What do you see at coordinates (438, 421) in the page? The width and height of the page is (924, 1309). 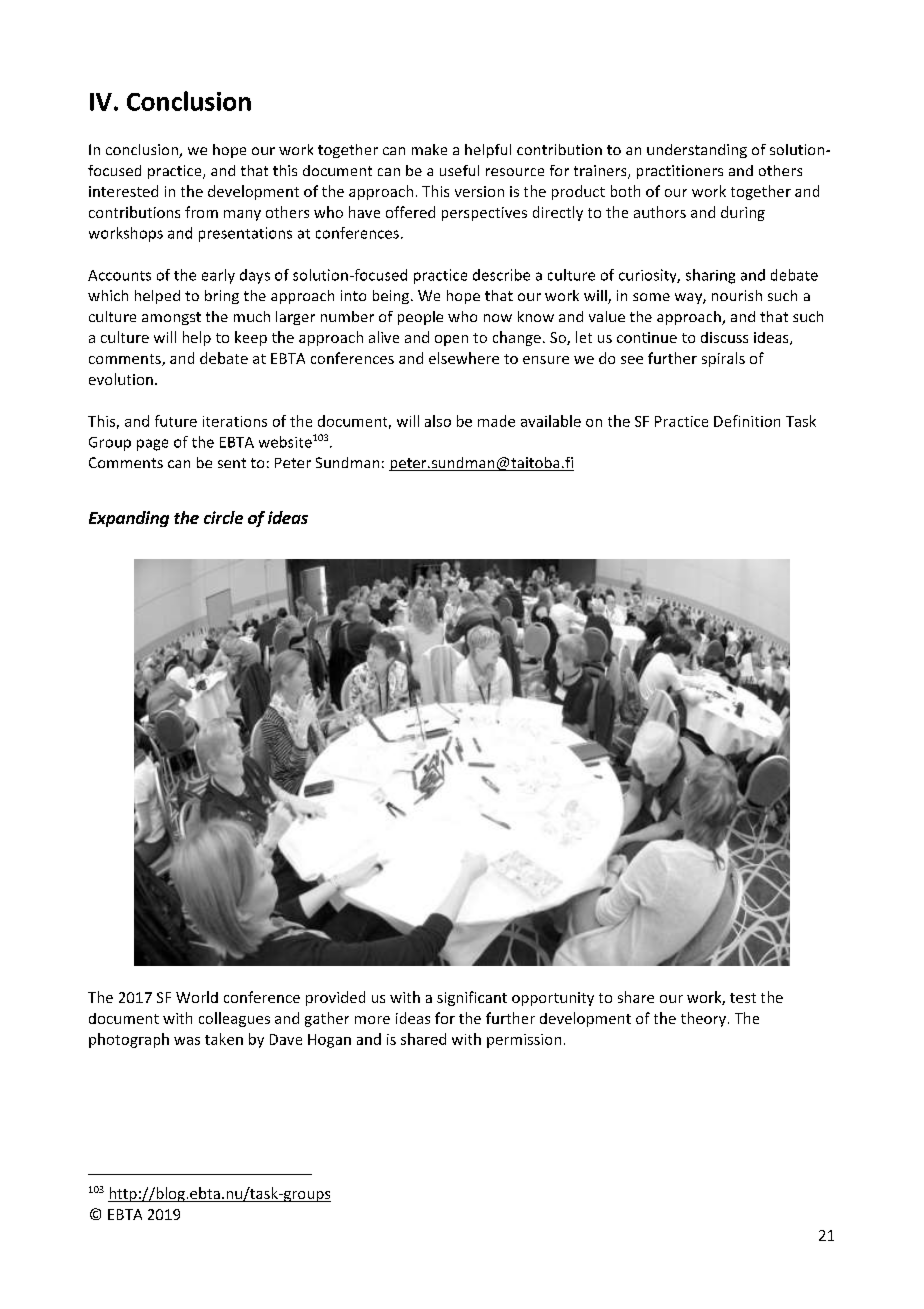 I see `also` at bounding box center [438, 421].
